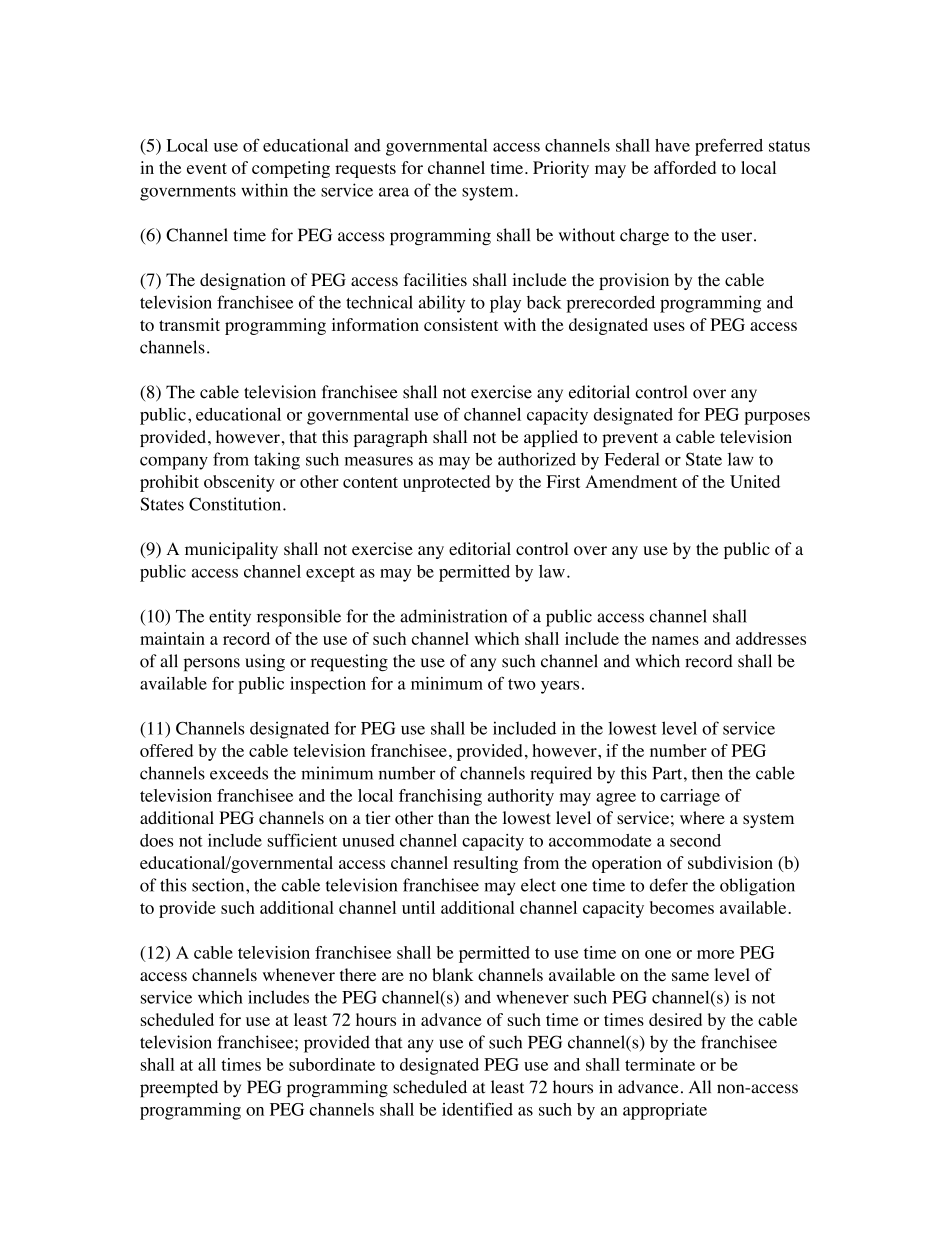 This image has height=1233, width=952. What do you see at coordinates (291, 169) in the image?
I see `competing` at bounding box center [291, 169].
